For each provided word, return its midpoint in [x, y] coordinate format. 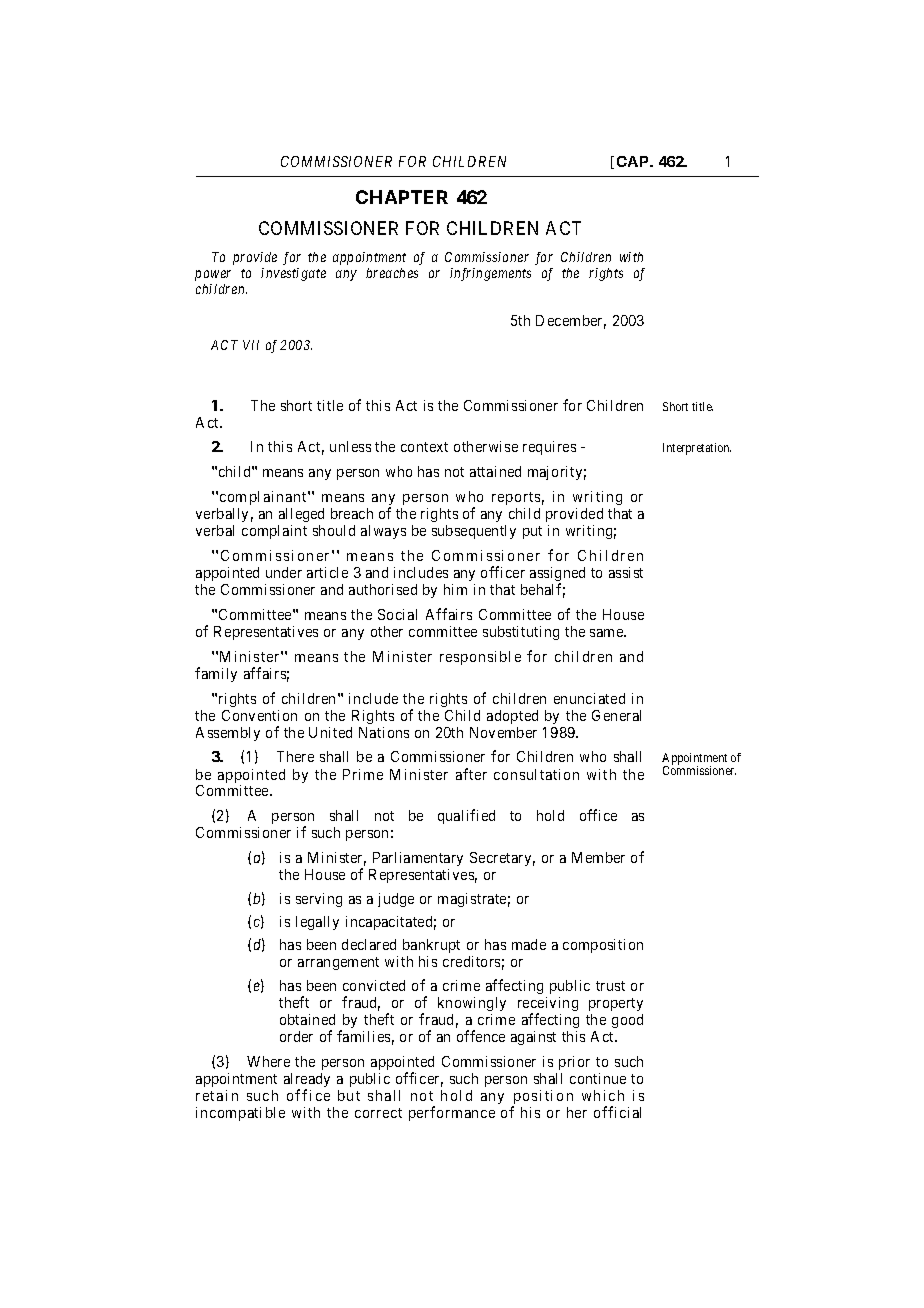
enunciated [589, 698]
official [617, 1112]
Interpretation [697, 449]
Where [268, 1061]
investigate [293, 274]
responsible [480, 658]
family [216, 674]
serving [319, 900]
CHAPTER [402, 197]
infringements [490, 274]
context [424, 447]
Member [598, 857]
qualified [466, 816]
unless [350, 446]
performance [452, 1113]
